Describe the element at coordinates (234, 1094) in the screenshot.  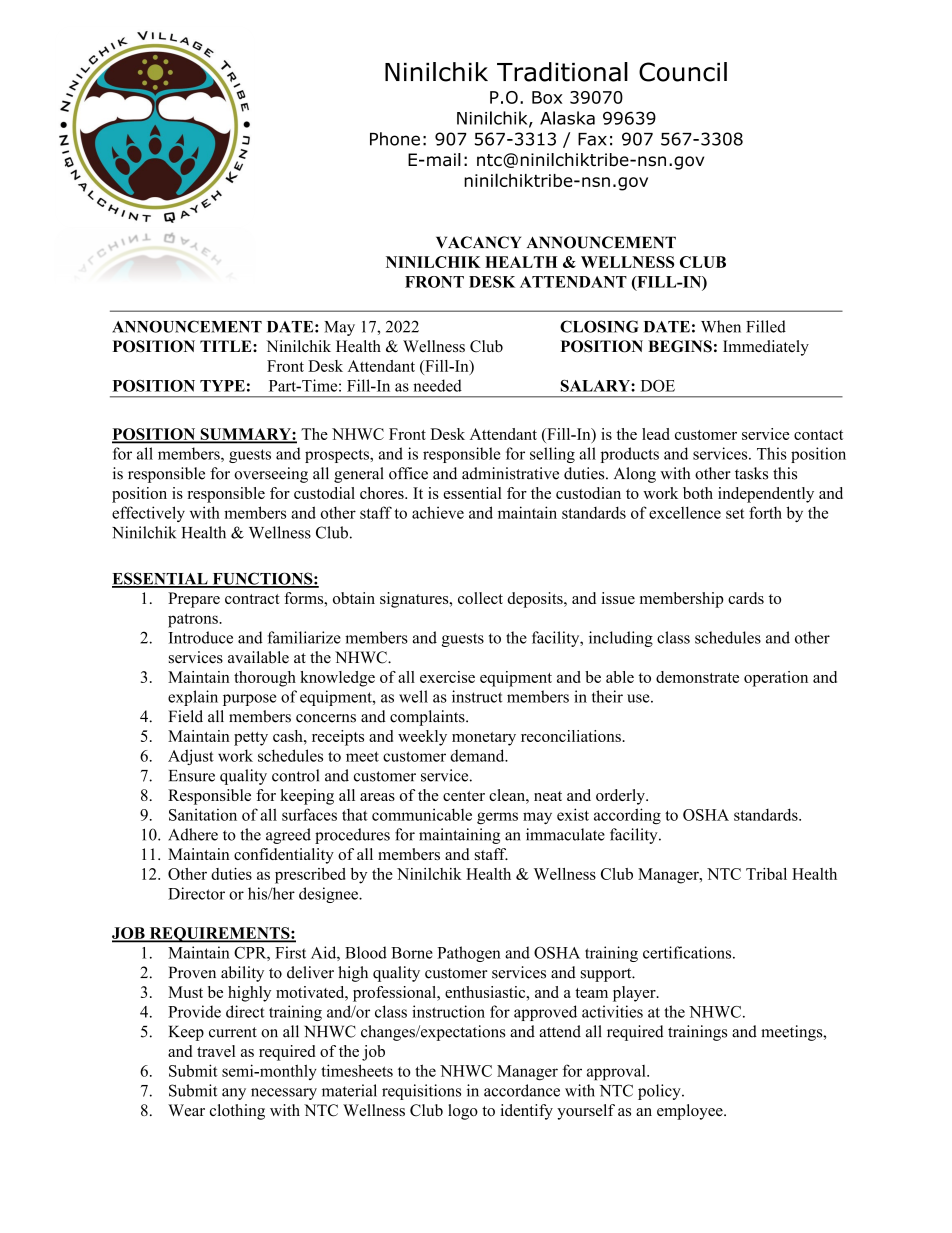
I see `any` at that location.
